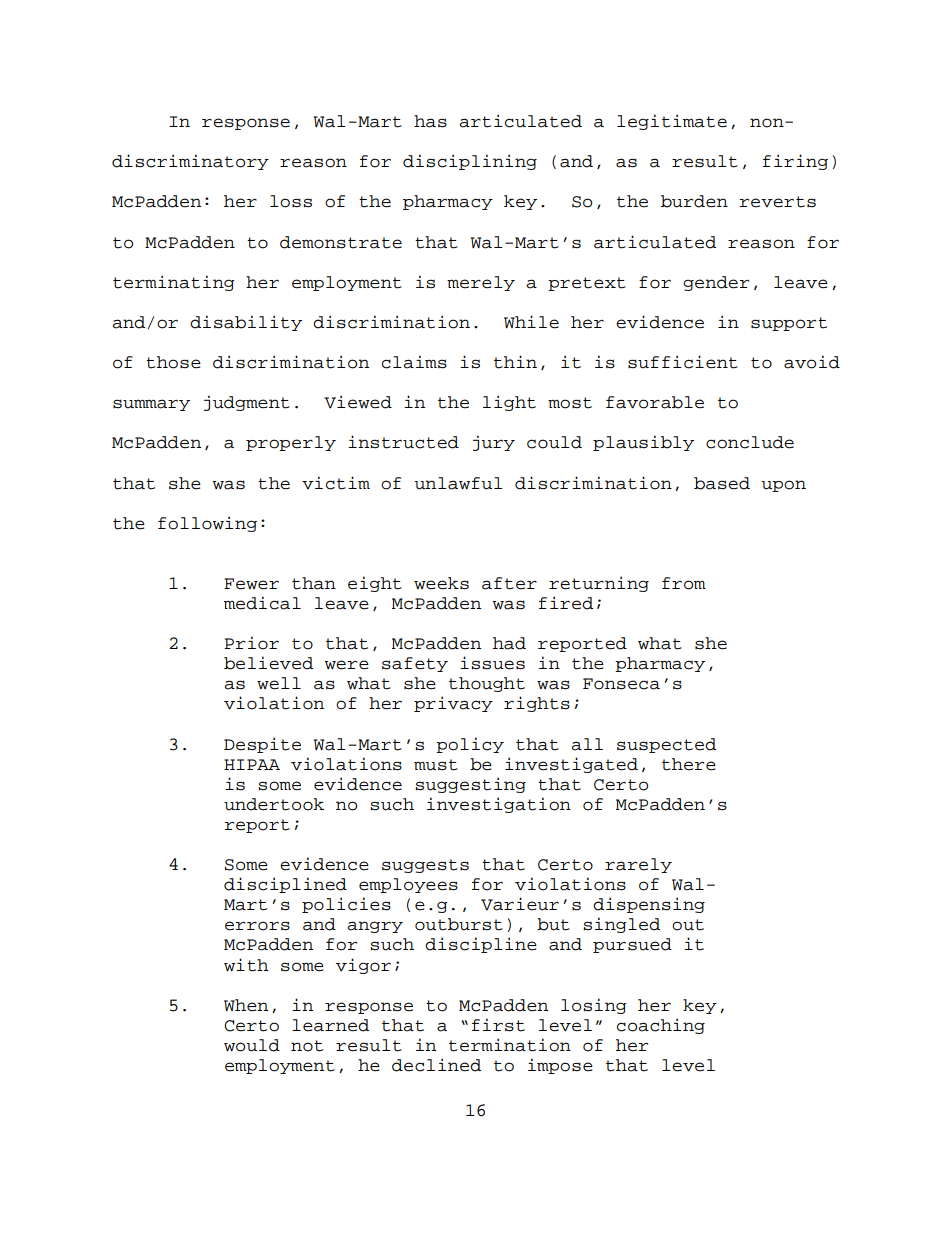 This page has width=952, height=1233. What do you see at coordinates (470, 162) in the page?
I see `disciplining` at bounding box center [470, 162].
